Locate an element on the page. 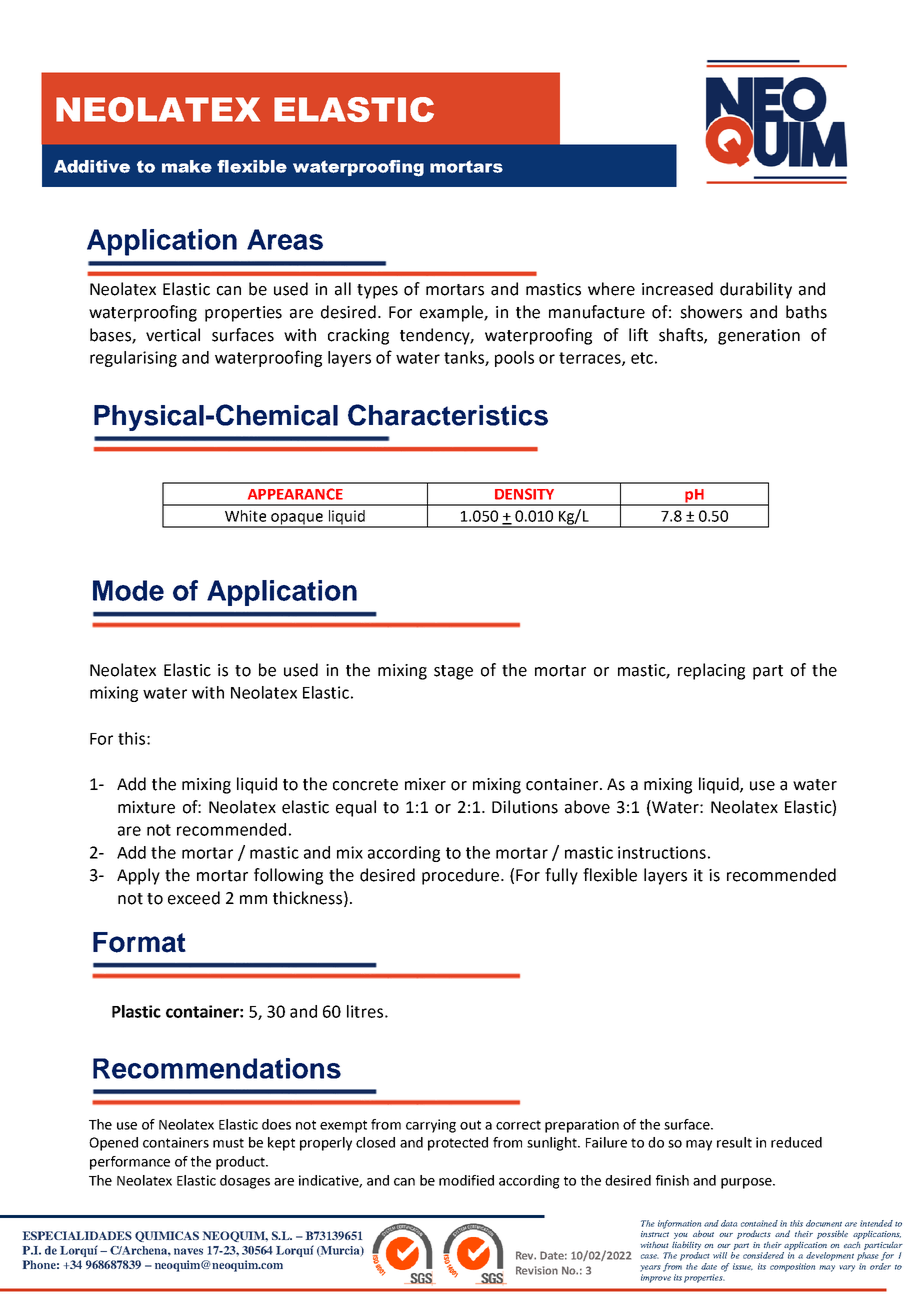 Image resolution: width=924 pixels, height=1309 pixels. types is located at coordinates (377, 291).
